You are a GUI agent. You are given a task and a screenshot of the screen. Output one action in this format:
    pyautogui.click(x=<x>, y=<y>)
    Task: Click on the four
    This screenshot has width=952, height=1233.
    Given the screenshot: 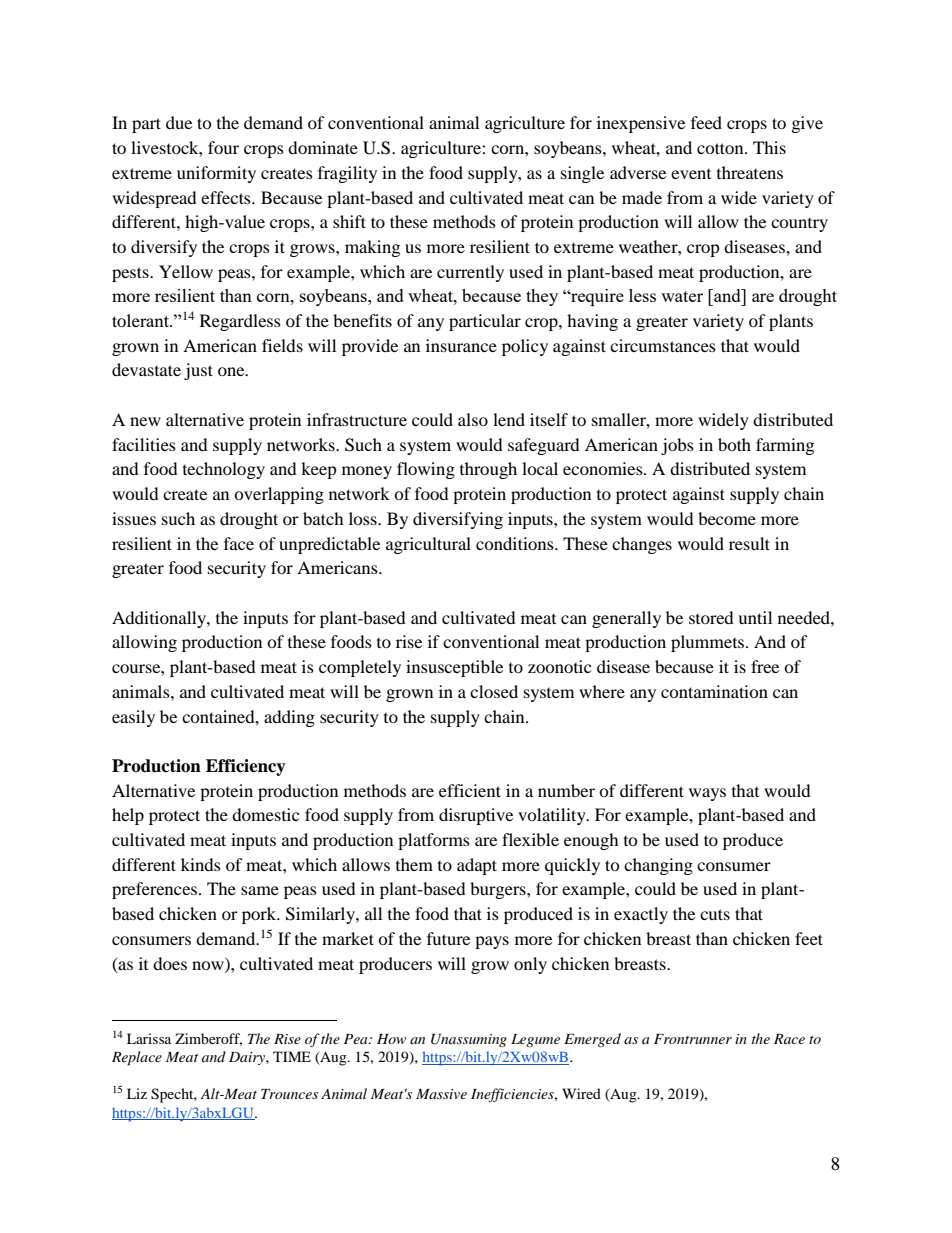 What is the action you would take?
    pyautogui.click(x=223, y=147)
